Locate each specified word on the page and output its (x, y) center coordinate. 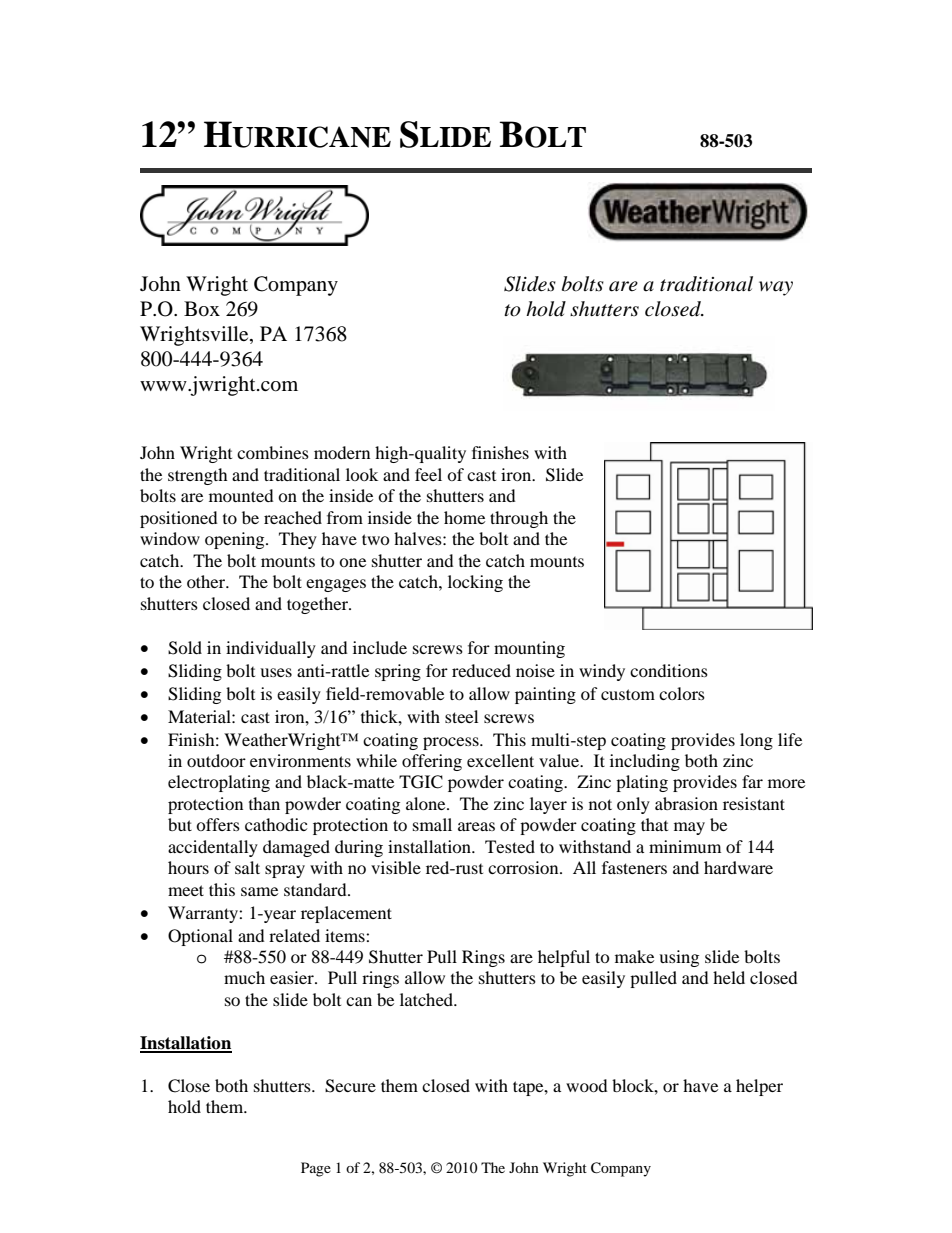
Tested (510, 846)
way (776, 288)
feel (428, 474)
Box (202, 309)
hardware (738, 867)
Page (316, 1169)
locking (475, 583)
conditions (669, 670)
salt (247, 867)
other (207, 581)
